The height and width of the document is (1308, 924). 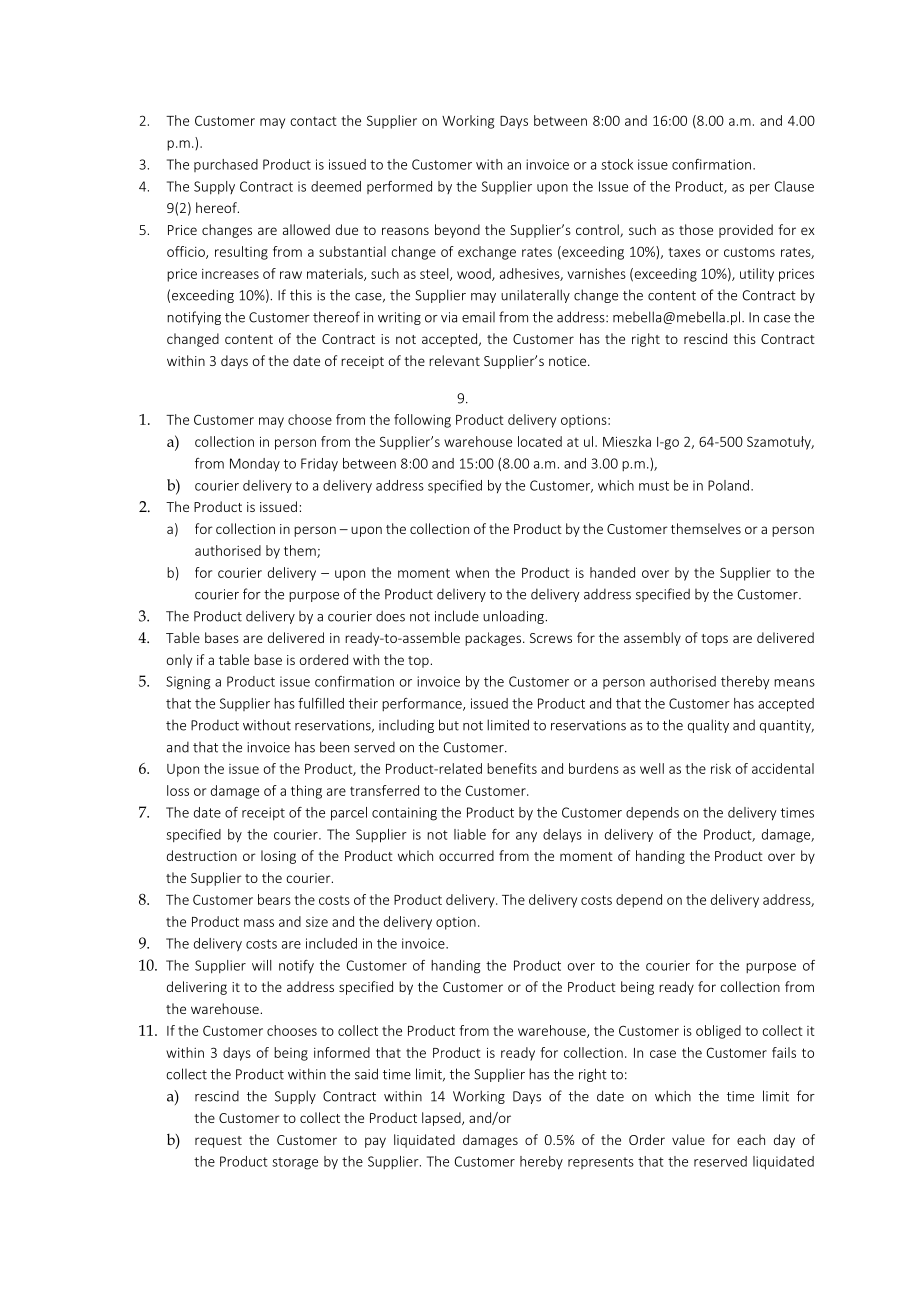 What do you see at coordinates (540, 441) in the document?
I see `located` at bounding box center [540, 441].
